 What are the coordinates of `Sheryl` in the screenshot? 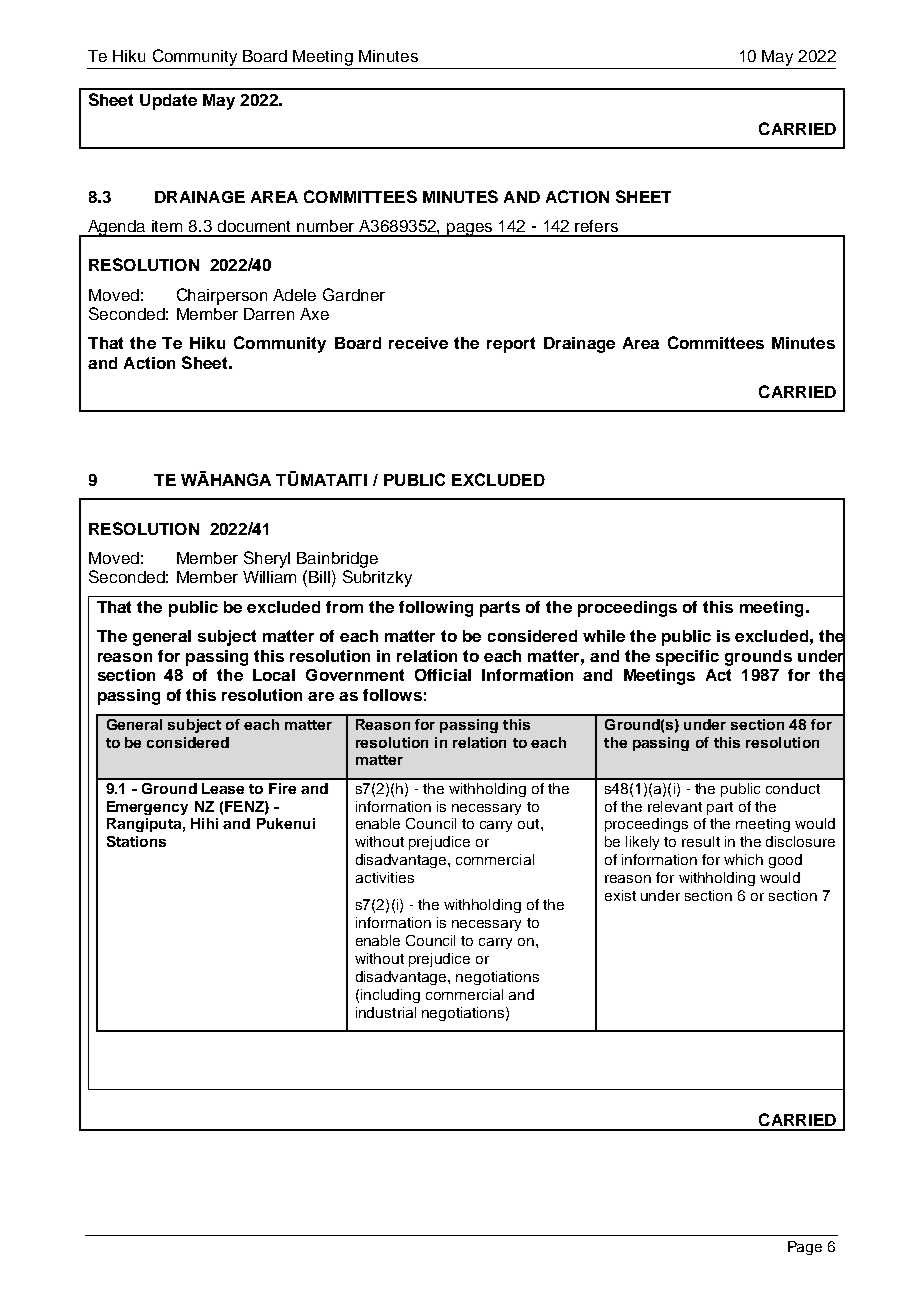 It's located at (267, 559).
